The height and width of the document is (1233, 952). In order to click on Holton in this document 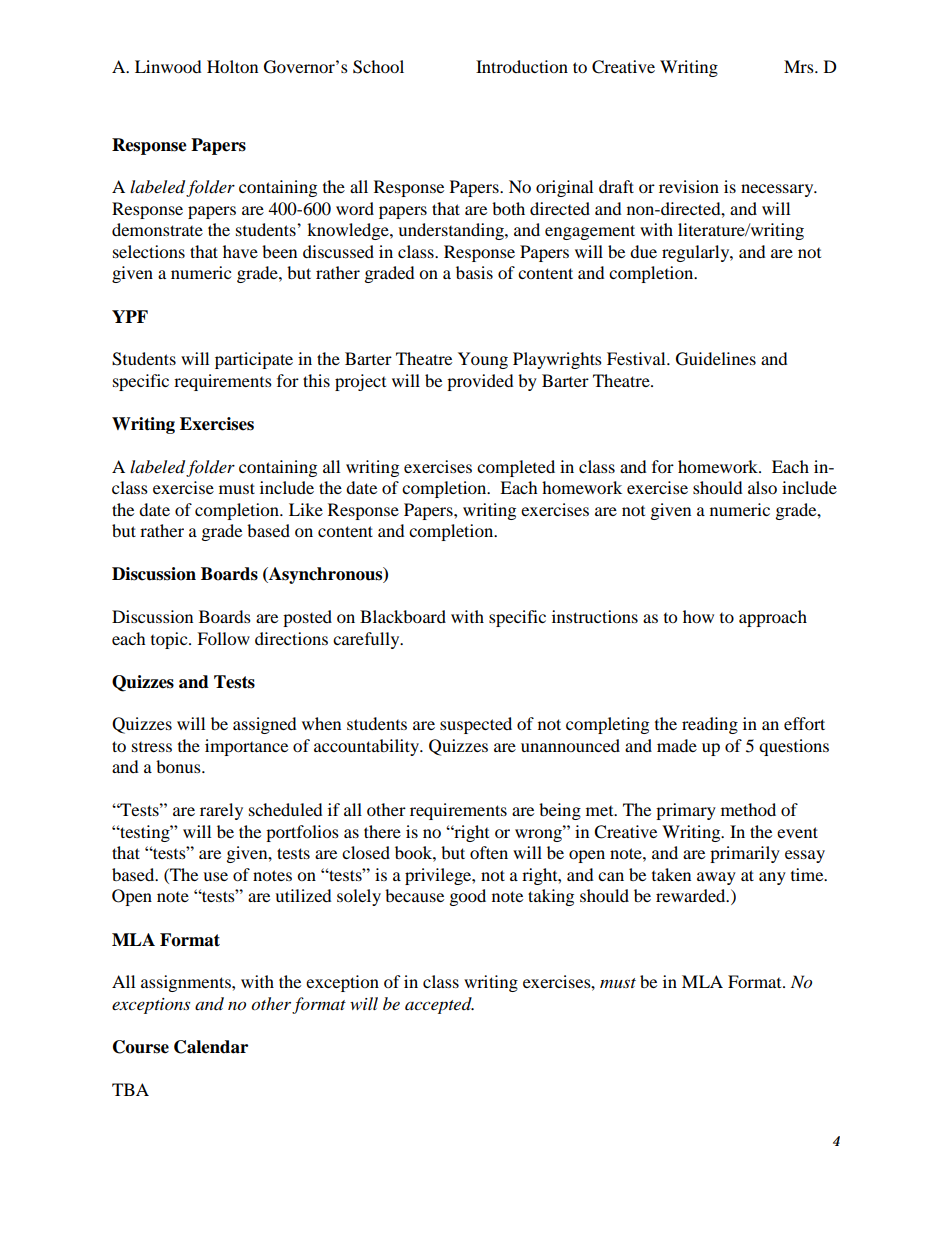, I will do `click(232, 66)`.
